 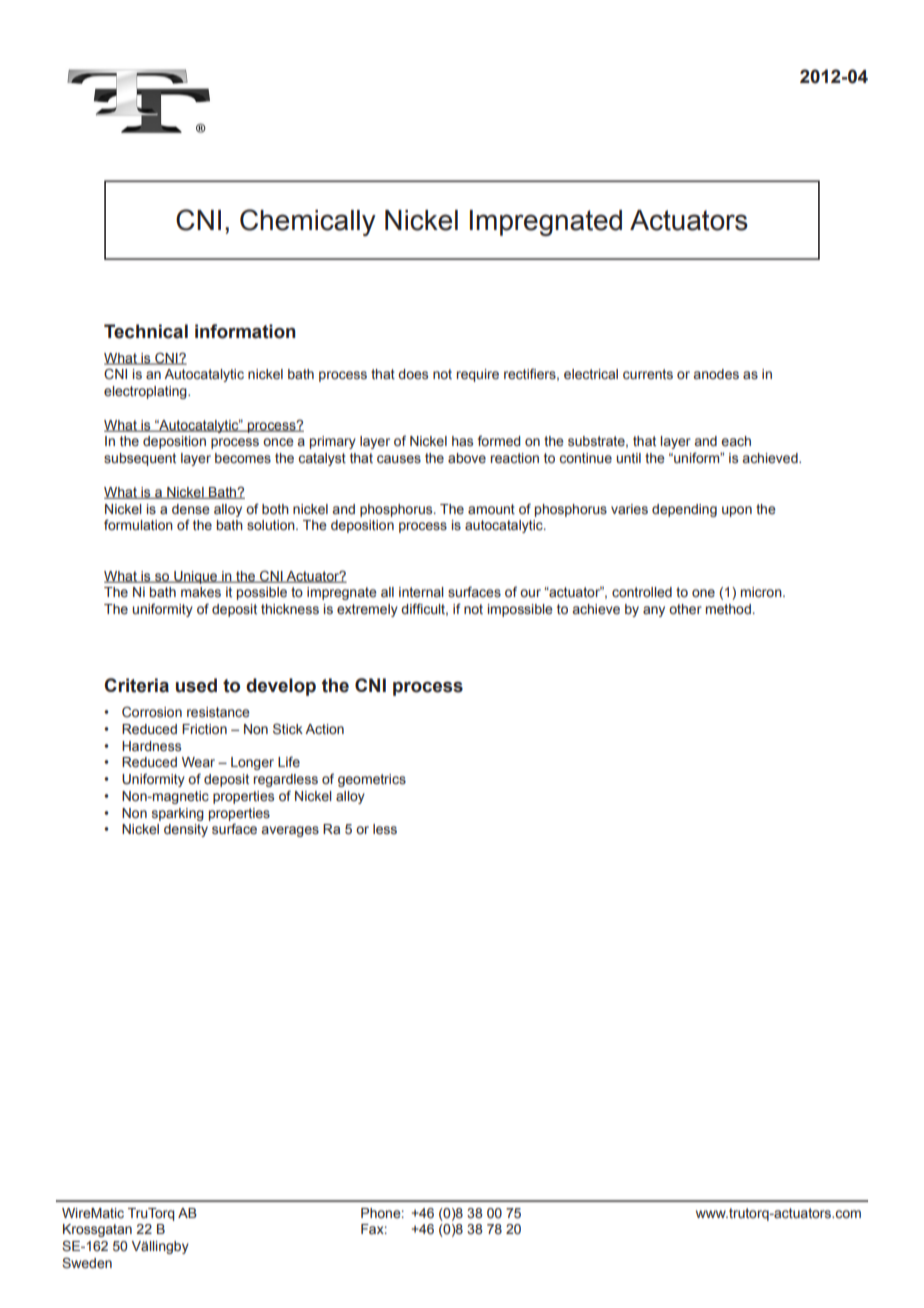 I want to click on depending, so click(x=684, y=510).
